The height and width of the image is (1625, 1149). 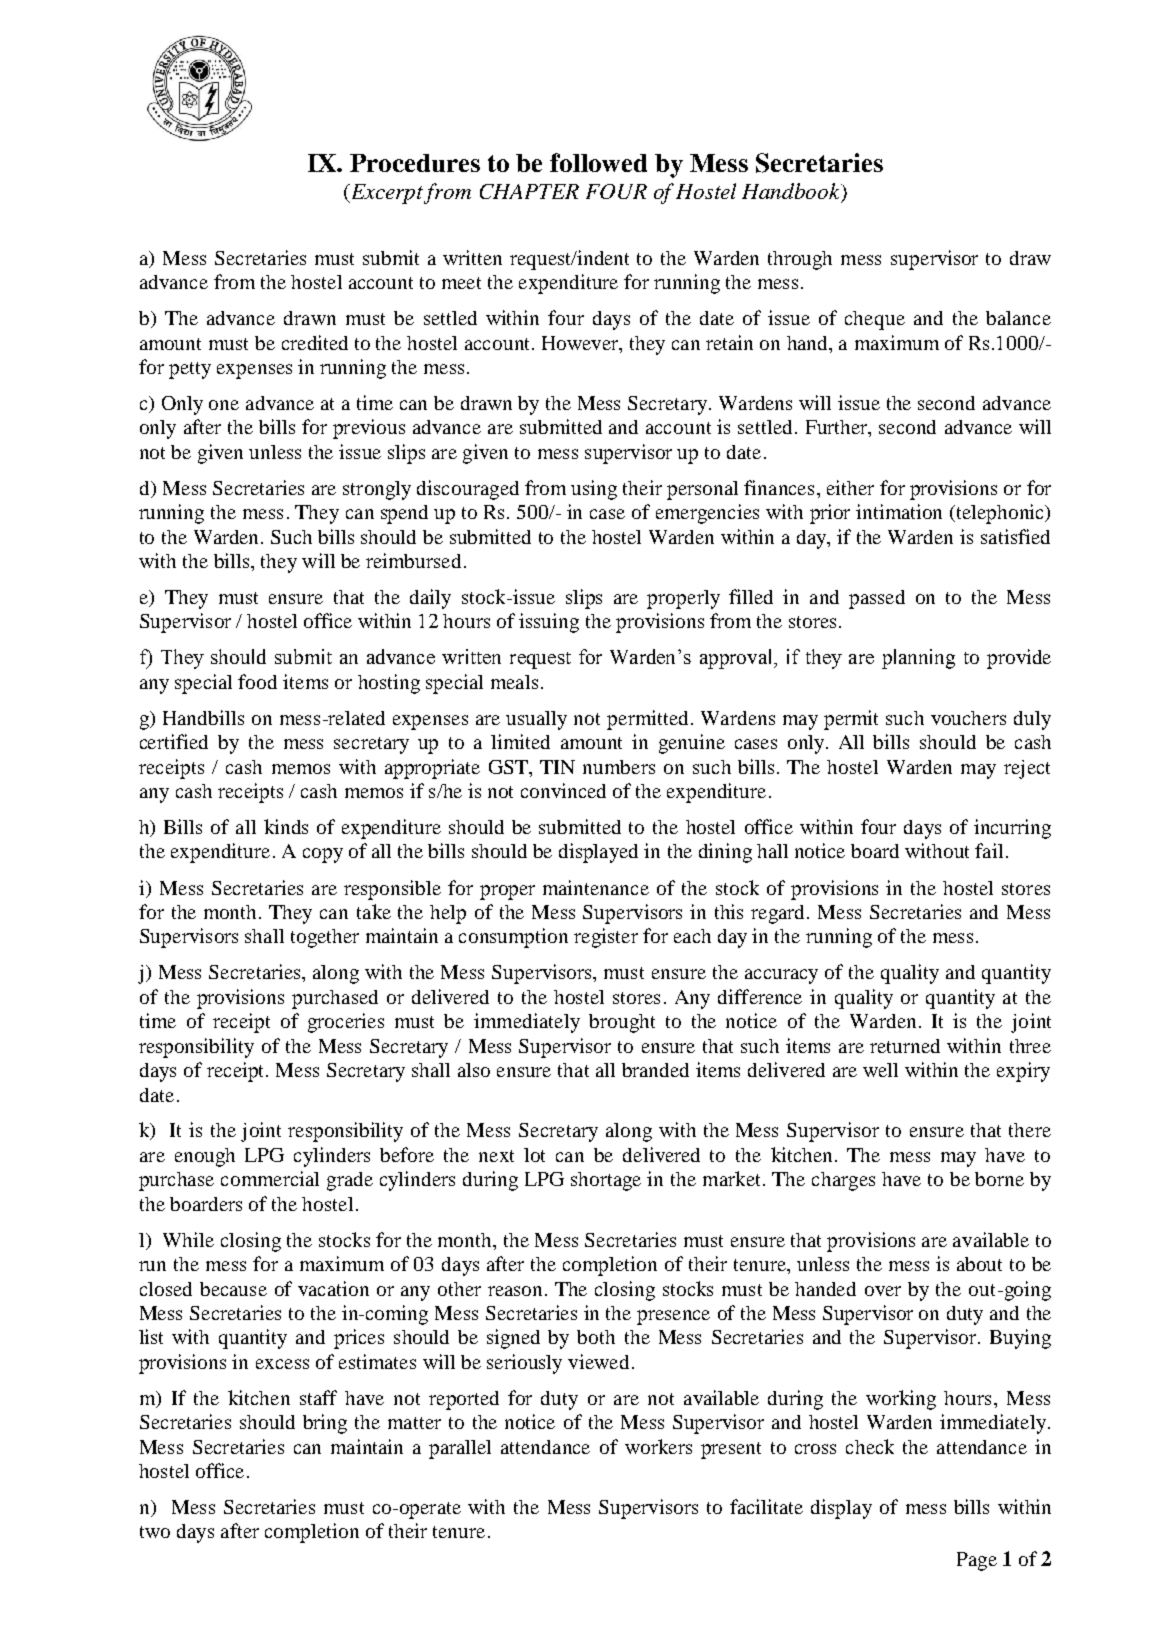 I want to click on strongly, so click(x=377, y=490).
